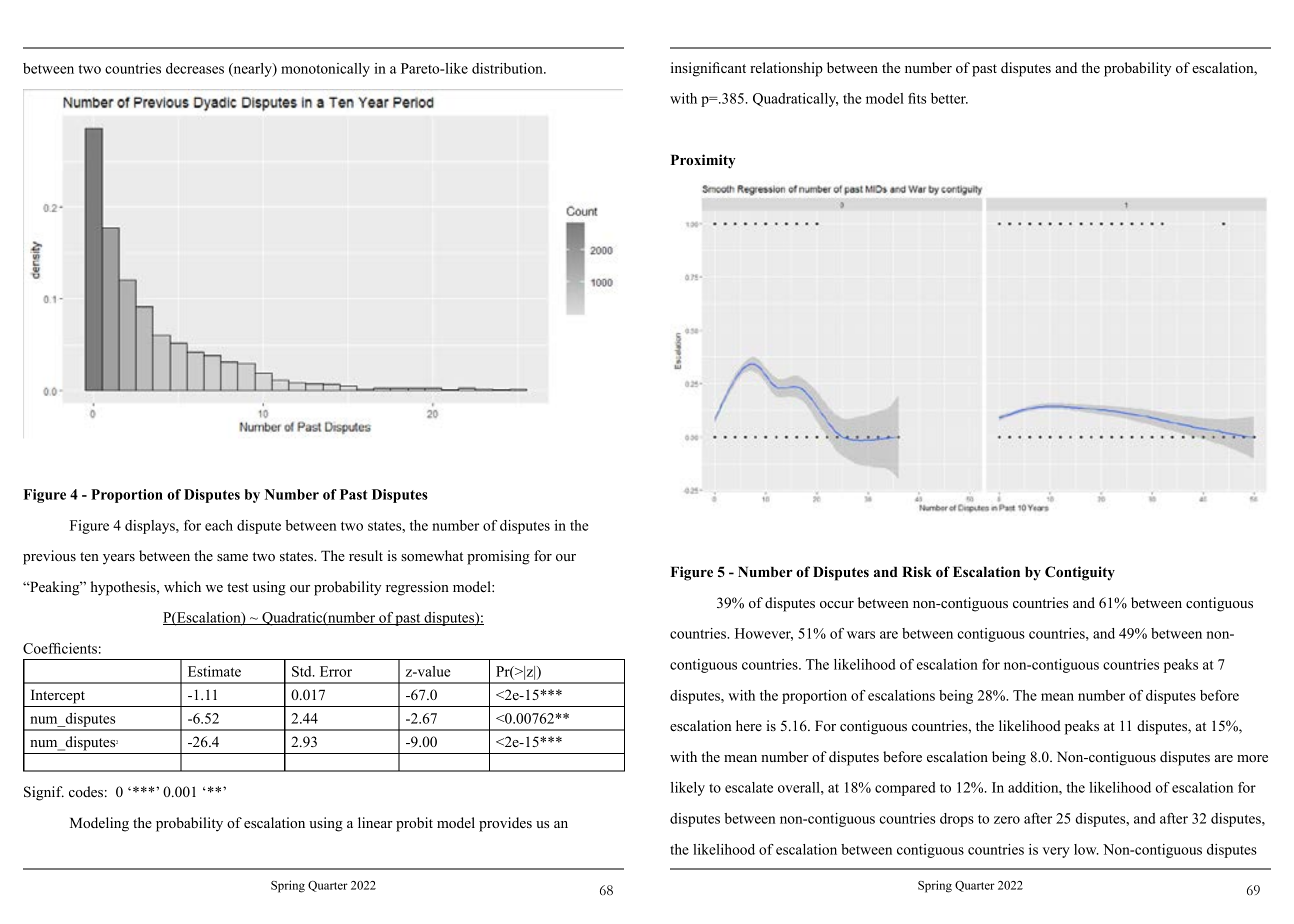  What do you see at coordinates (703, 161) in the screenshot?
I see `Proximity` at bounding box center [703, 161].
